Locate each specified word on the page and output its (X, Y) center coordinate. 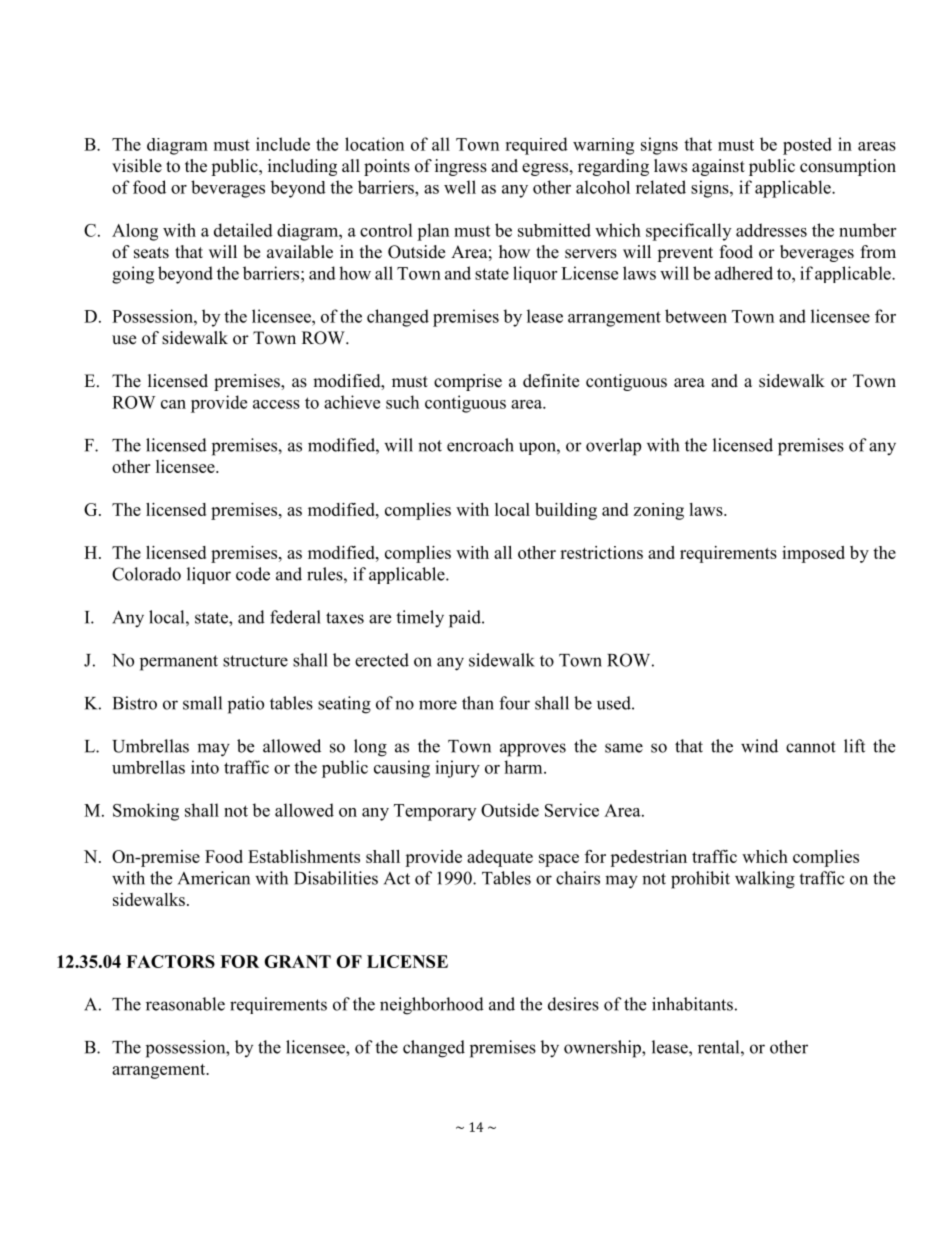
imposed (813, 554)
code (253, 574)
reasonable (185, 1004)
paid (466, 619)
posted (807, 146)
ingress (461, 167)
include (283, 144)
